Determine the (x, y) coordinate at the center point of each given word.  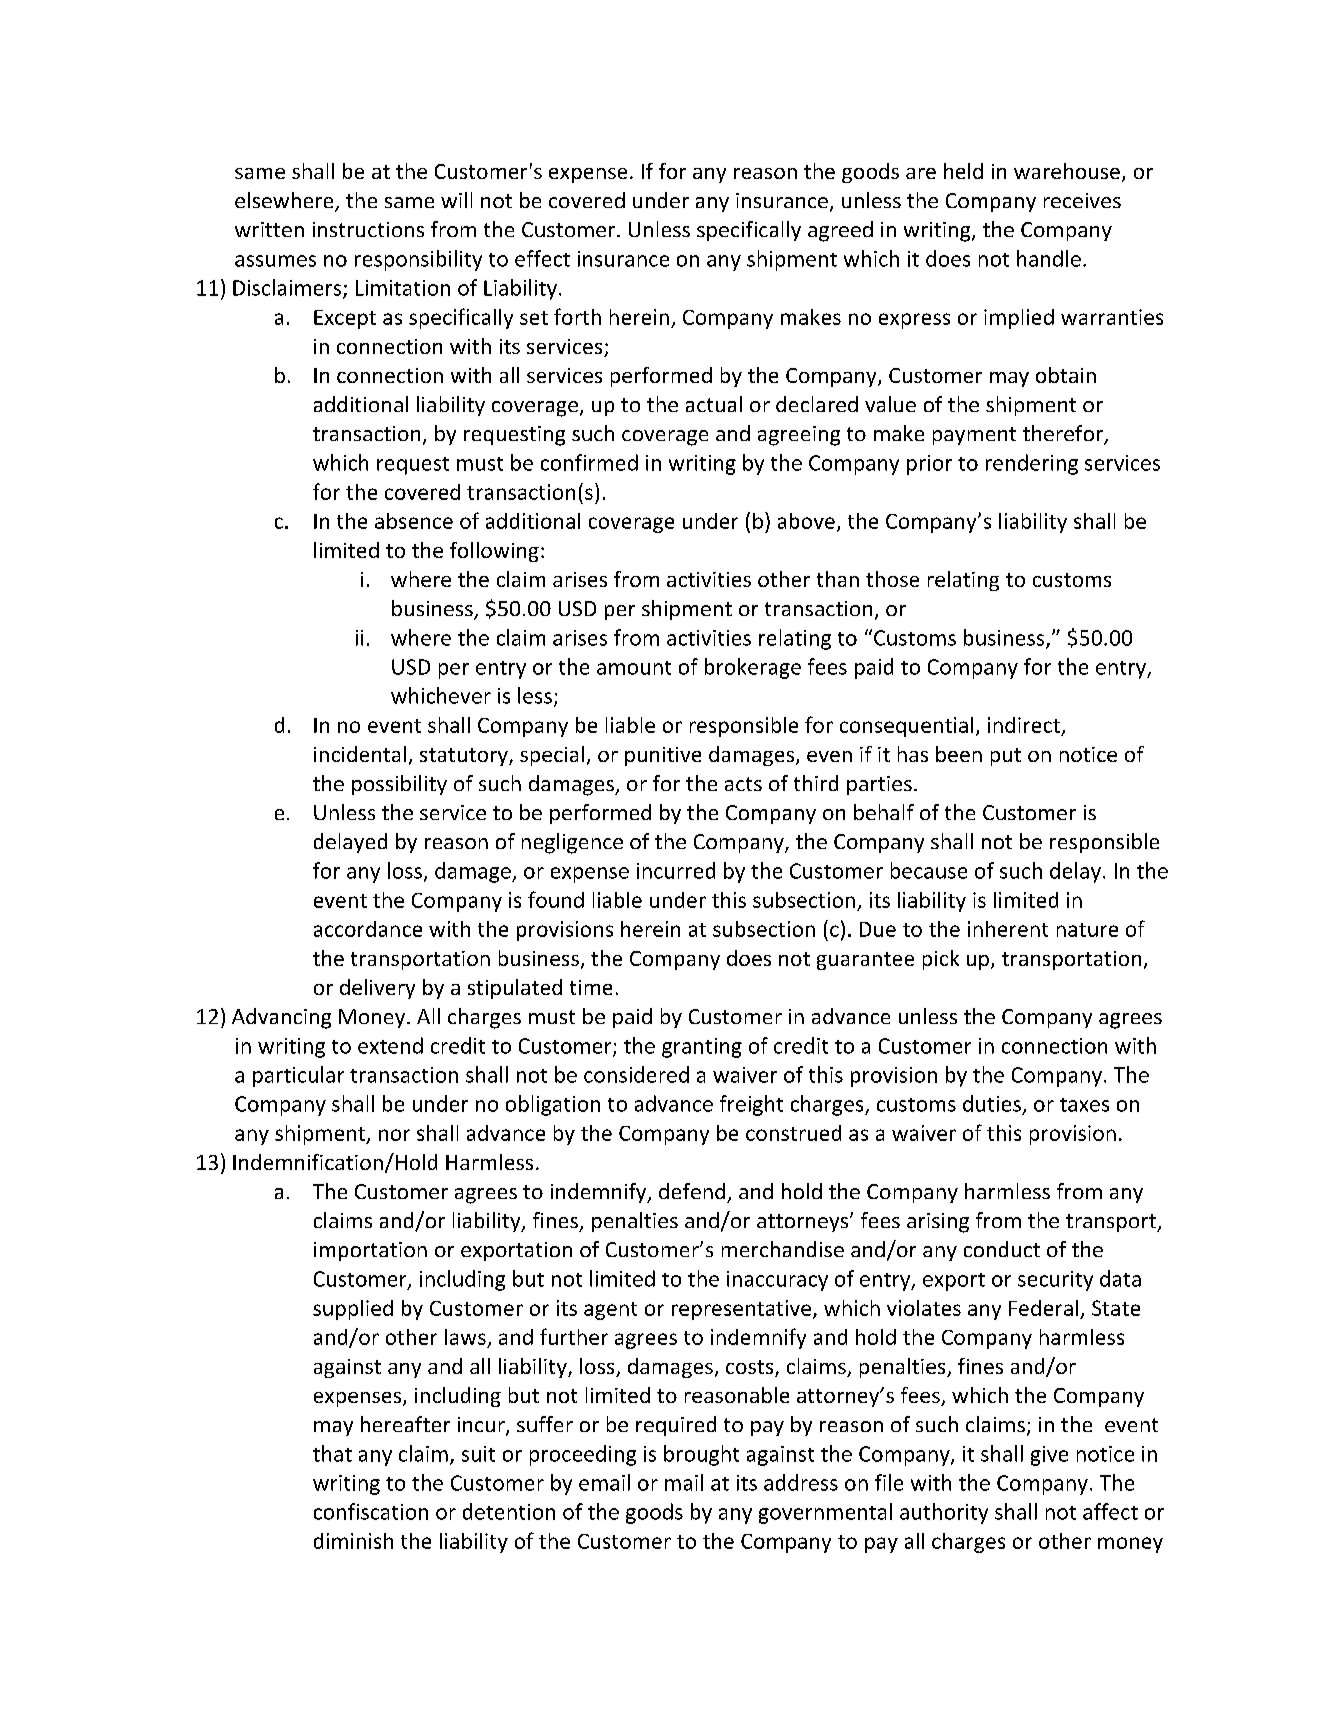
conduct (1002, 1249)
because (929, 870)
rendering (1032, 464)
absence (414, 521)
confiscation (371, 1511)
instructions (368, 229)
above (806, 521)
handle (1049, 258)
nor (394, 1135)
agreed (840, 231)
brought (701, 1455)
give (1049, 1456)
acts (743, 784)
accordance (368, 929)
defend (692, 1191)
